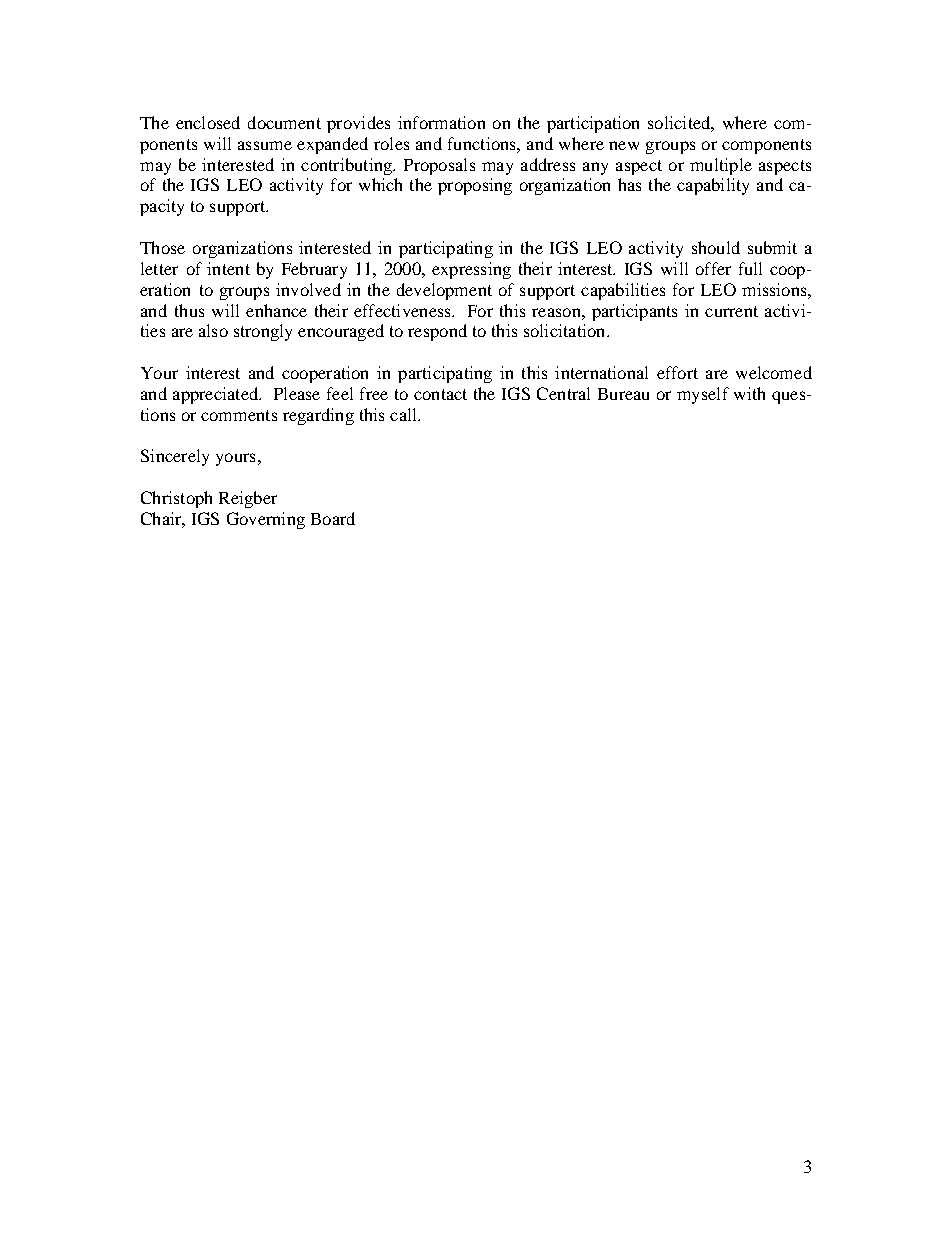 The height and width of the document is (1233, 952). Describe the element at coordinates (228, 268) in the document. I see `intent` at that location.
